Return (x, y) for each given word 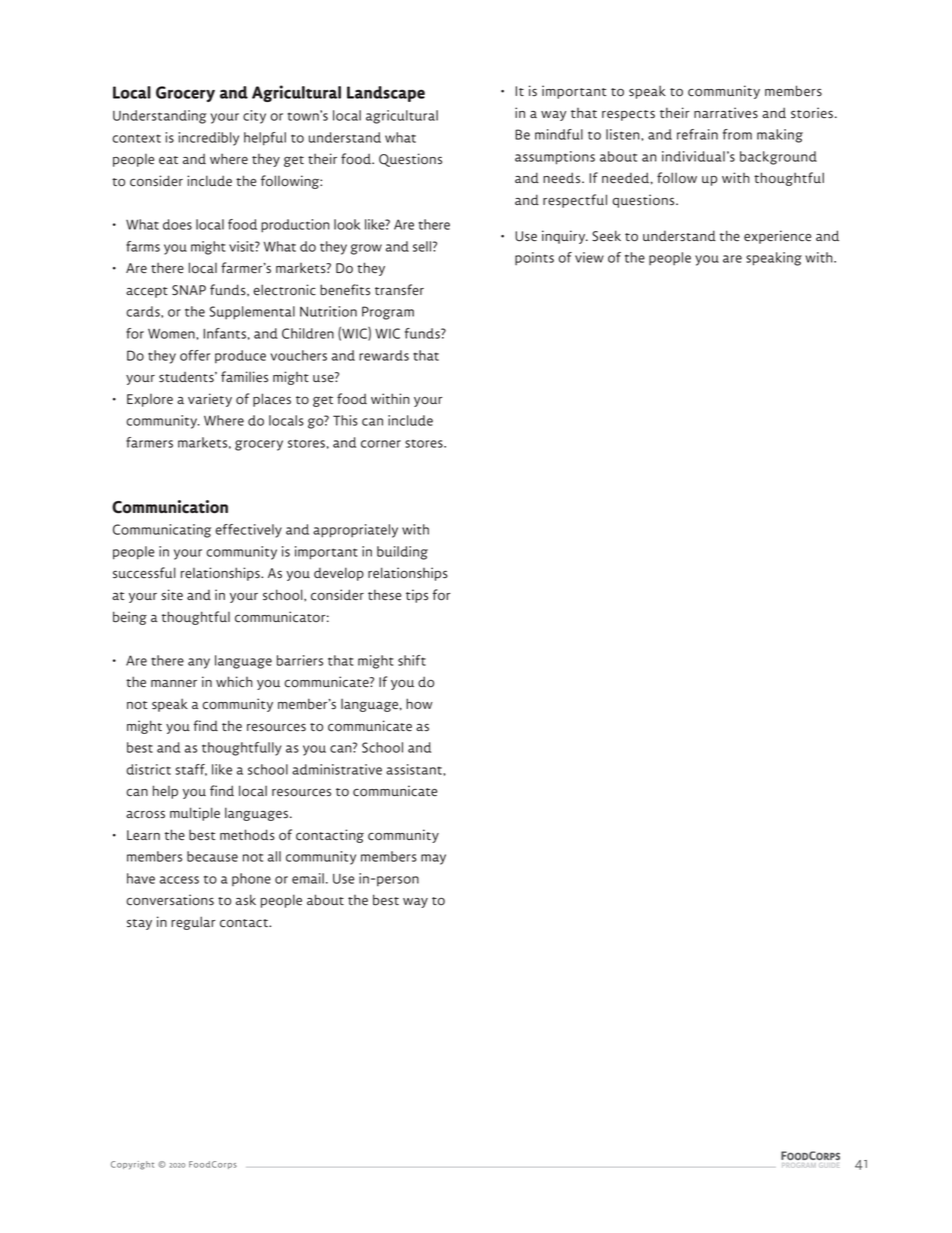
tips (417, 596)
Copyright (132, 1165)
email (308, 878)
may (433, 859)
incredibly (208, 139)
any (199, 663)
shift (412, 660)
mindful (559, 134)
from (737, 134)
